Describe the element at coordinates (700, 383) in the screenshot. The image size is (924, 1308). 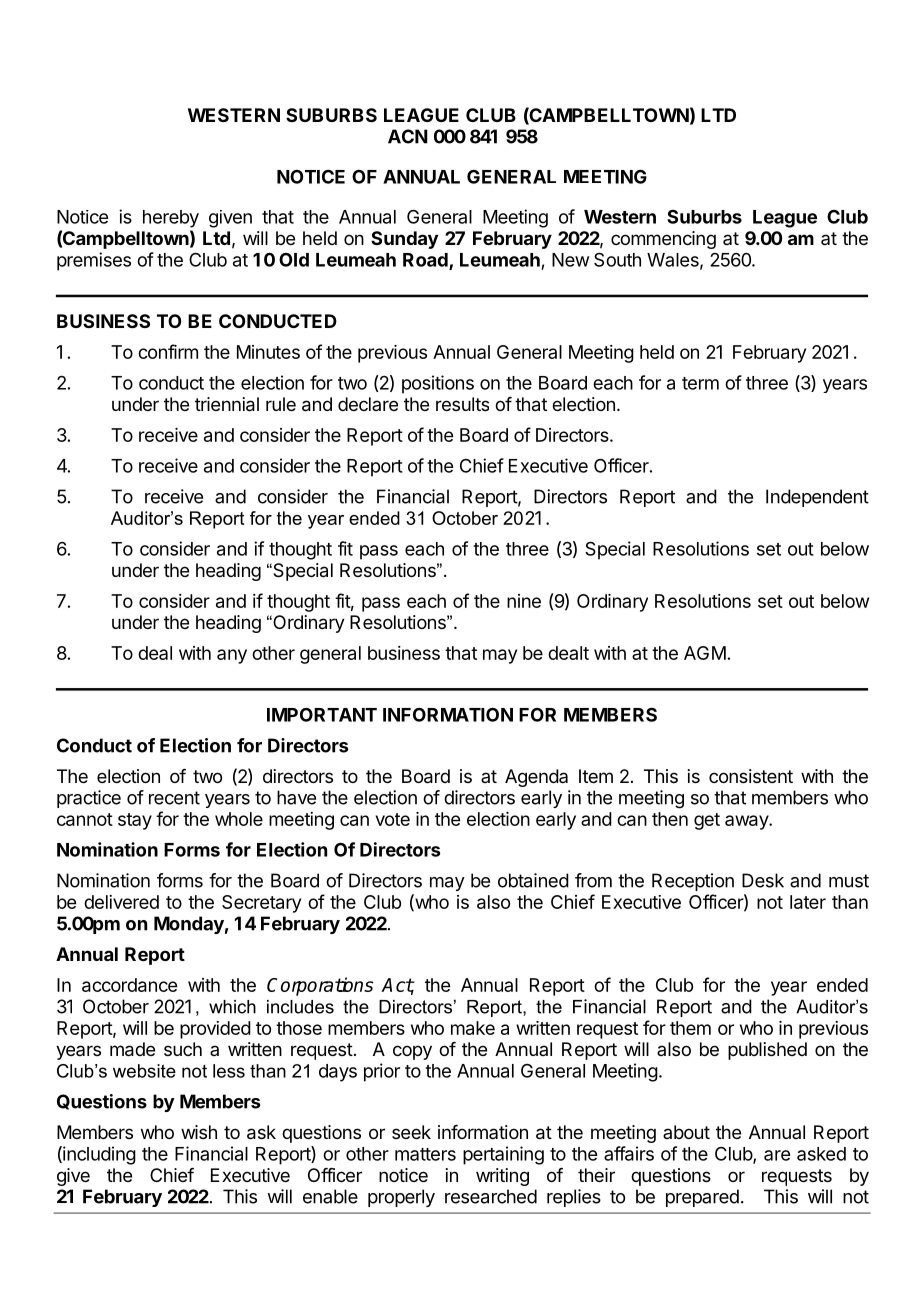
I see `term` at that location.
